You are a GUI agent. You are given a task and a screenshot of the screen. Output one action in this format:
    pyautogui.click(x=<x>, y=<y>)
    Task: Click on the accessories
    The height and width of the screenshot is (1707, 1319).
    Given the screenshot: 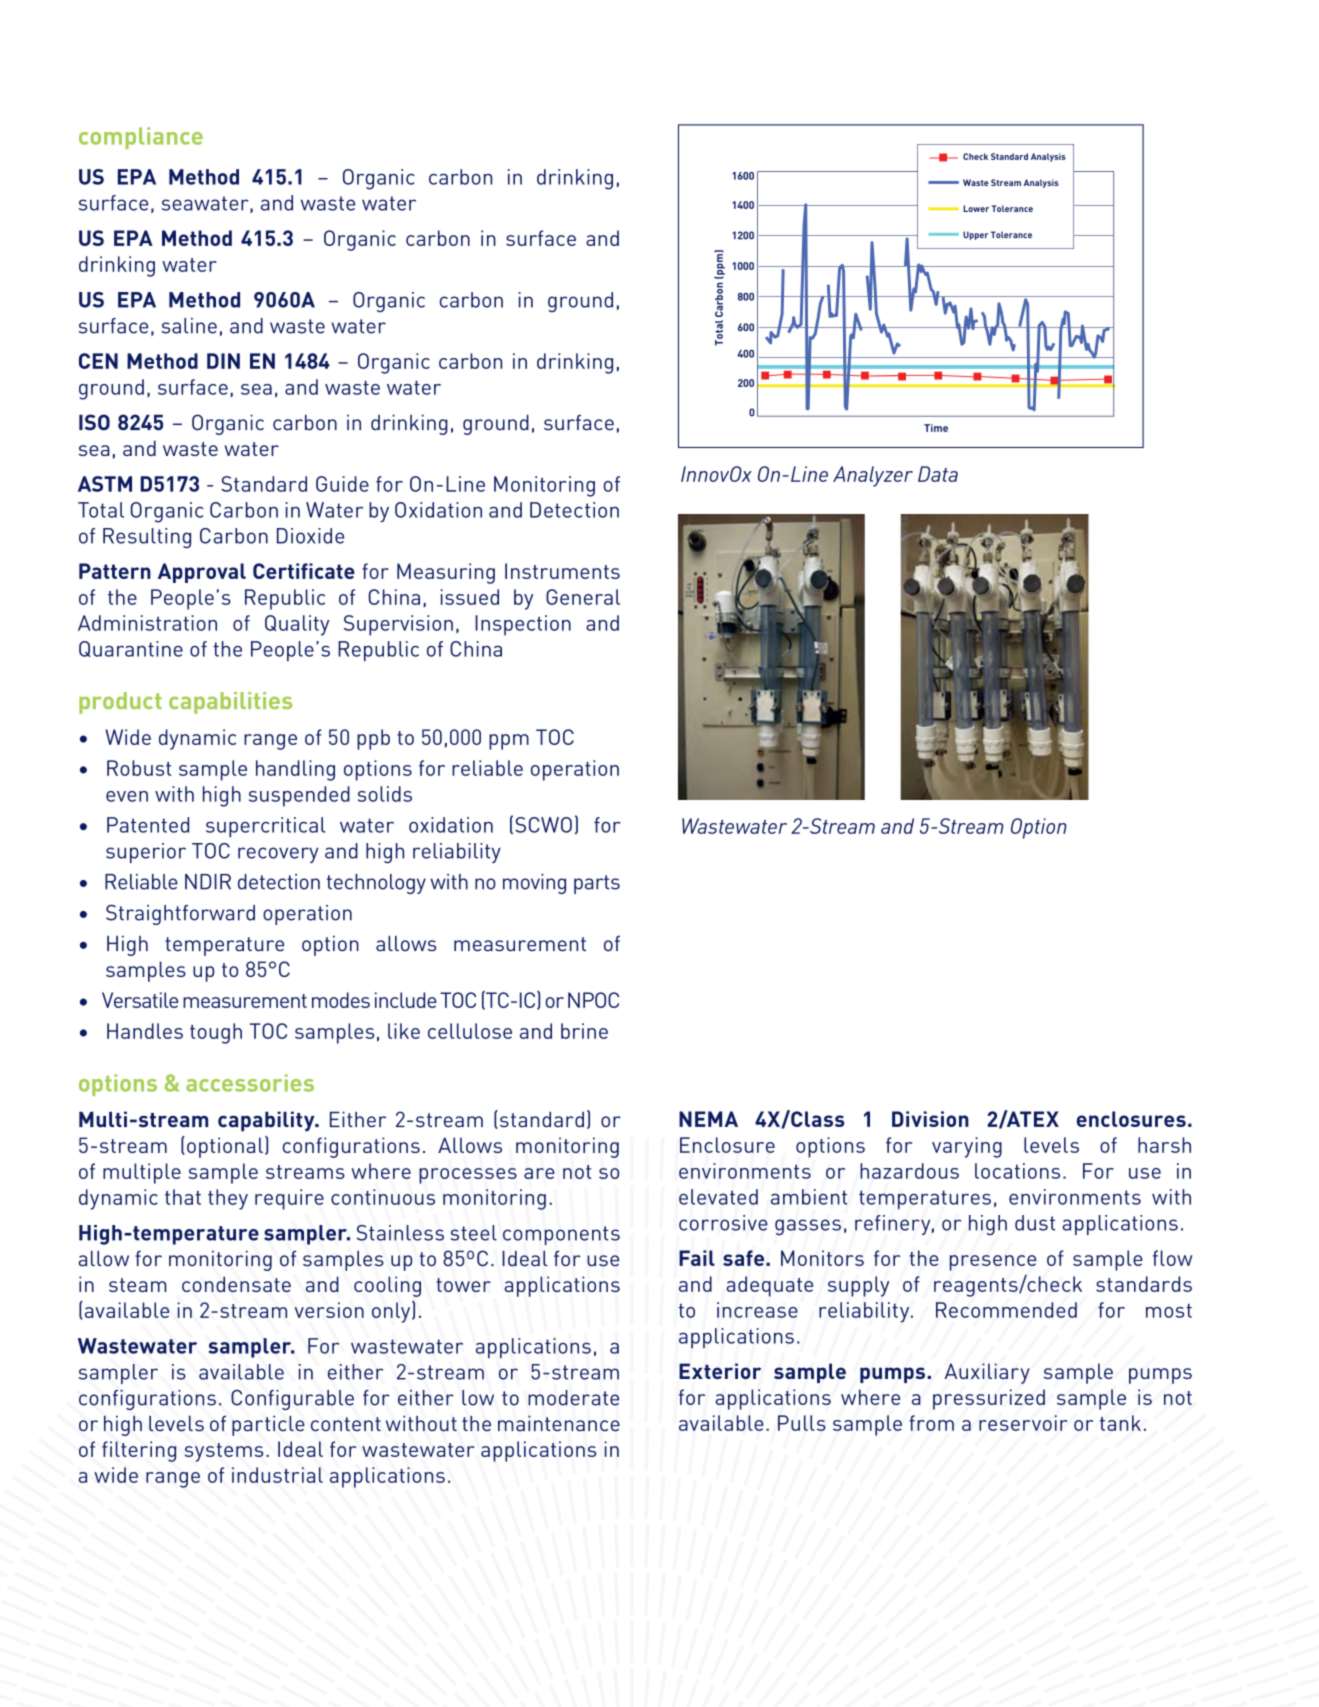 What is the action you would take?
    pyautogui.click(x=250, y=1083)
